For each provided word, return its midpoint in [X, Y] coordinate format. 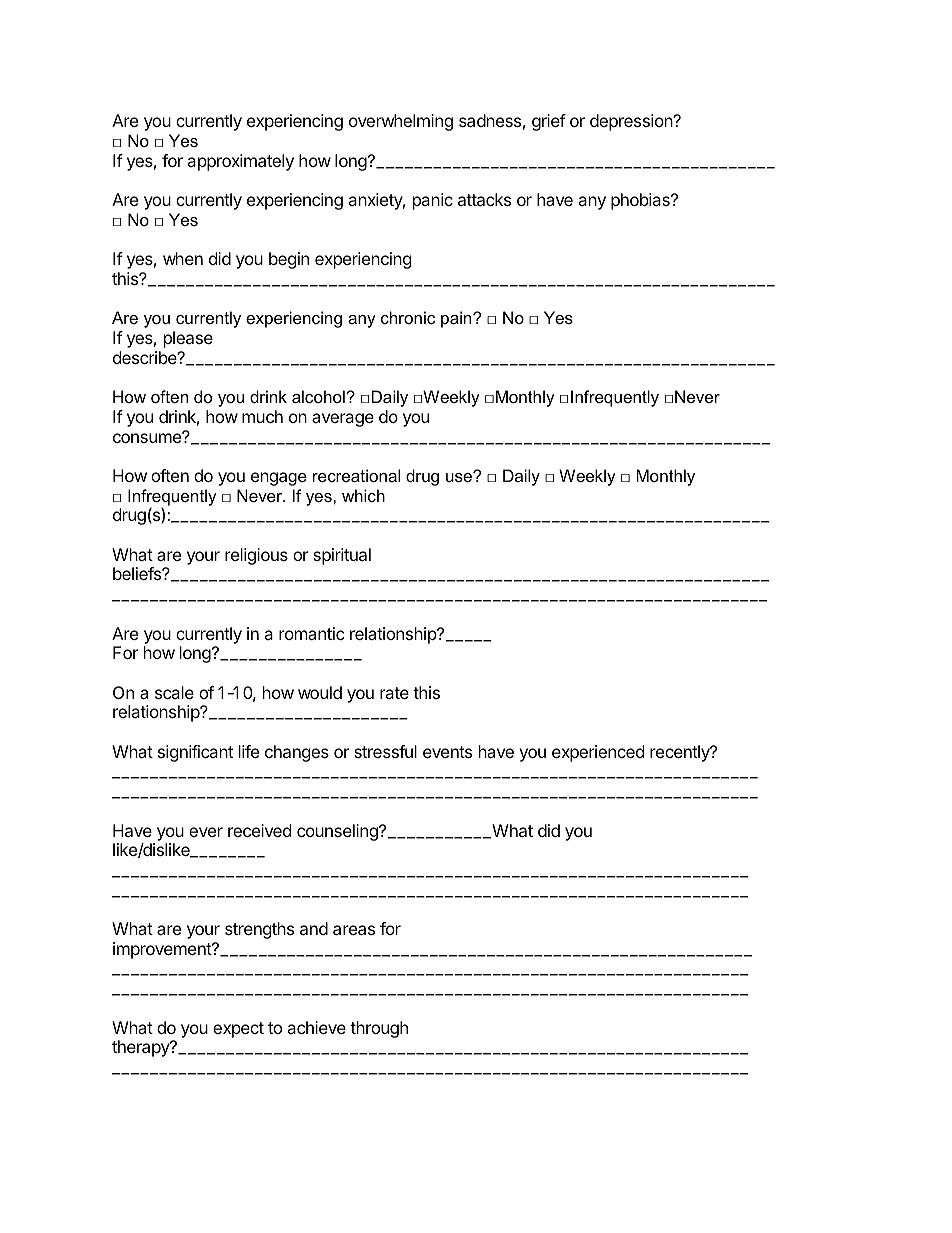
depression [632, 122]
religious [256, 556]
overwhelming [401, 122]
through [379, 1029]
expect [238, 1030]
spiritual [342, 556]
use [460, 476]
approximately [240, 162]
